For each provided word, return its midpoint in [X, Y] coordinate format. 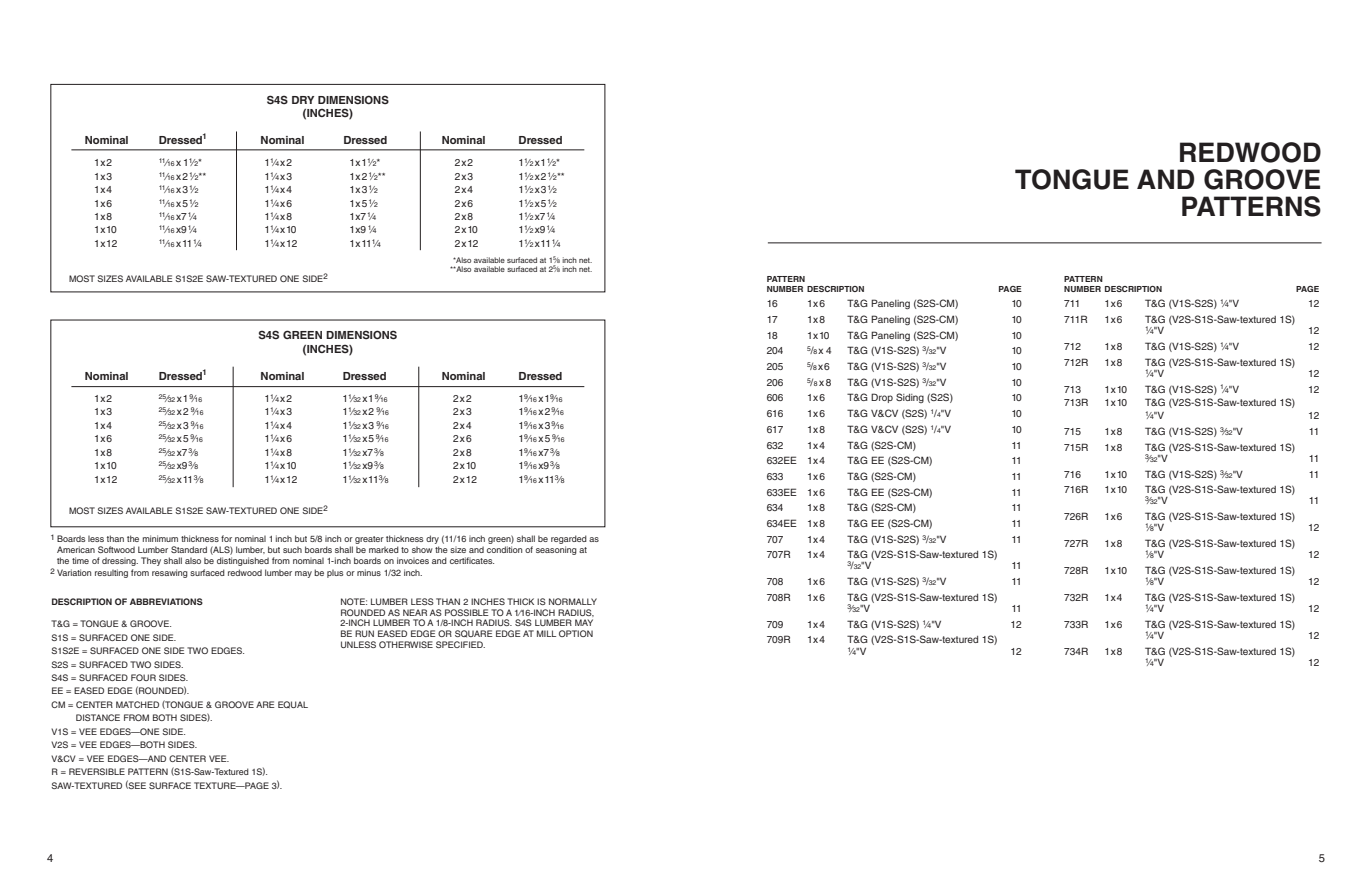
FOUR [143, 677]
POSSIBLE [467, 612]
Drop [882, 398]
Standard [189, 549]
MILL [546, 633]
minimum [160, 538]
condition [504, 549]
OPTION [576, 633]
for [226, 538]
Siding [910, 398]
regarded [569, 541]
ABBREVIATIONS [166, 601]
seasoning [556, 550]
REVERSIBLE [97, 771]
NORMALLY [573, 601]
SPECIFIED [460, 644]
